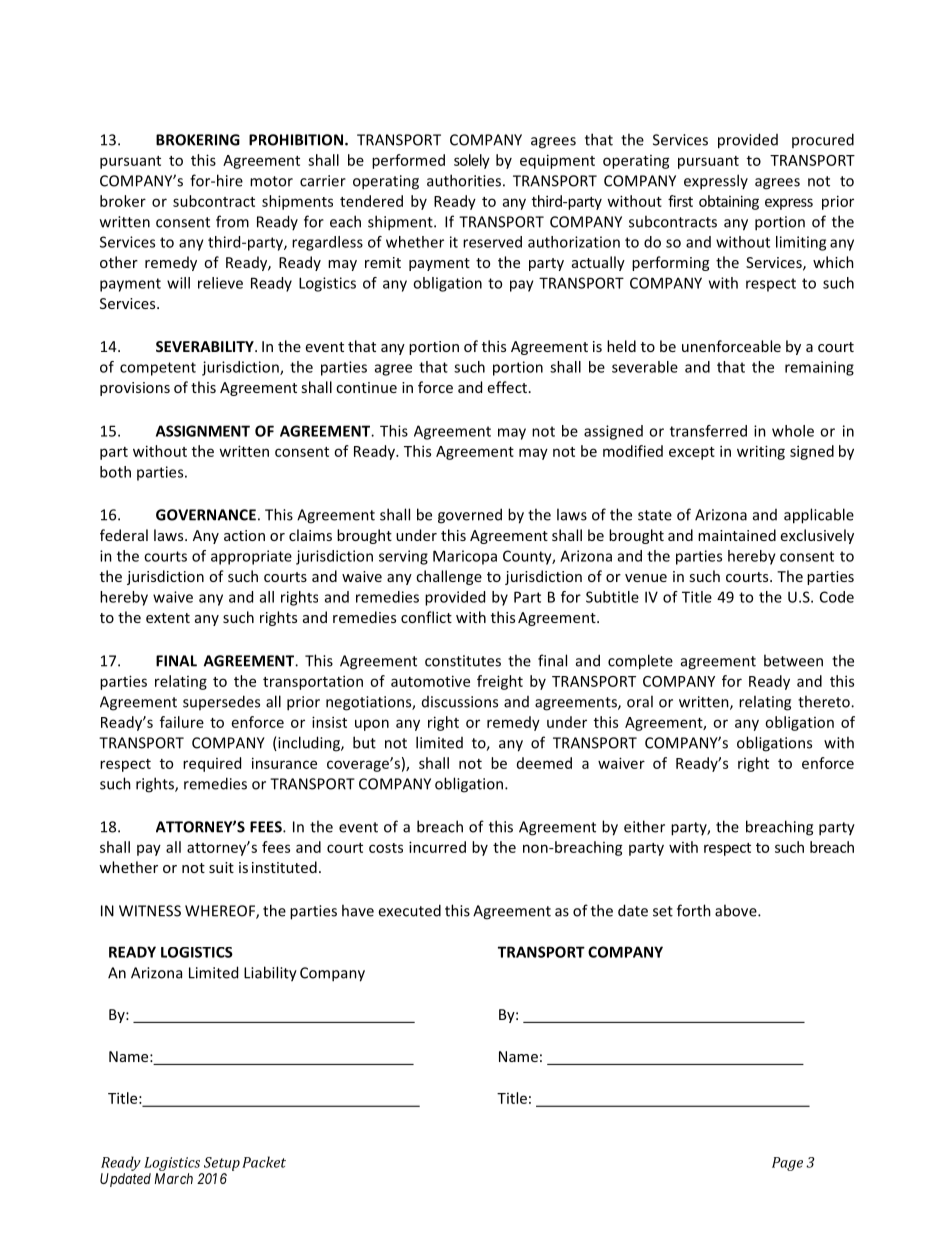 This document has height=1233, width=952. Describe the element at coordinates (737, 535) in the document. I see `maintained` at that location.
